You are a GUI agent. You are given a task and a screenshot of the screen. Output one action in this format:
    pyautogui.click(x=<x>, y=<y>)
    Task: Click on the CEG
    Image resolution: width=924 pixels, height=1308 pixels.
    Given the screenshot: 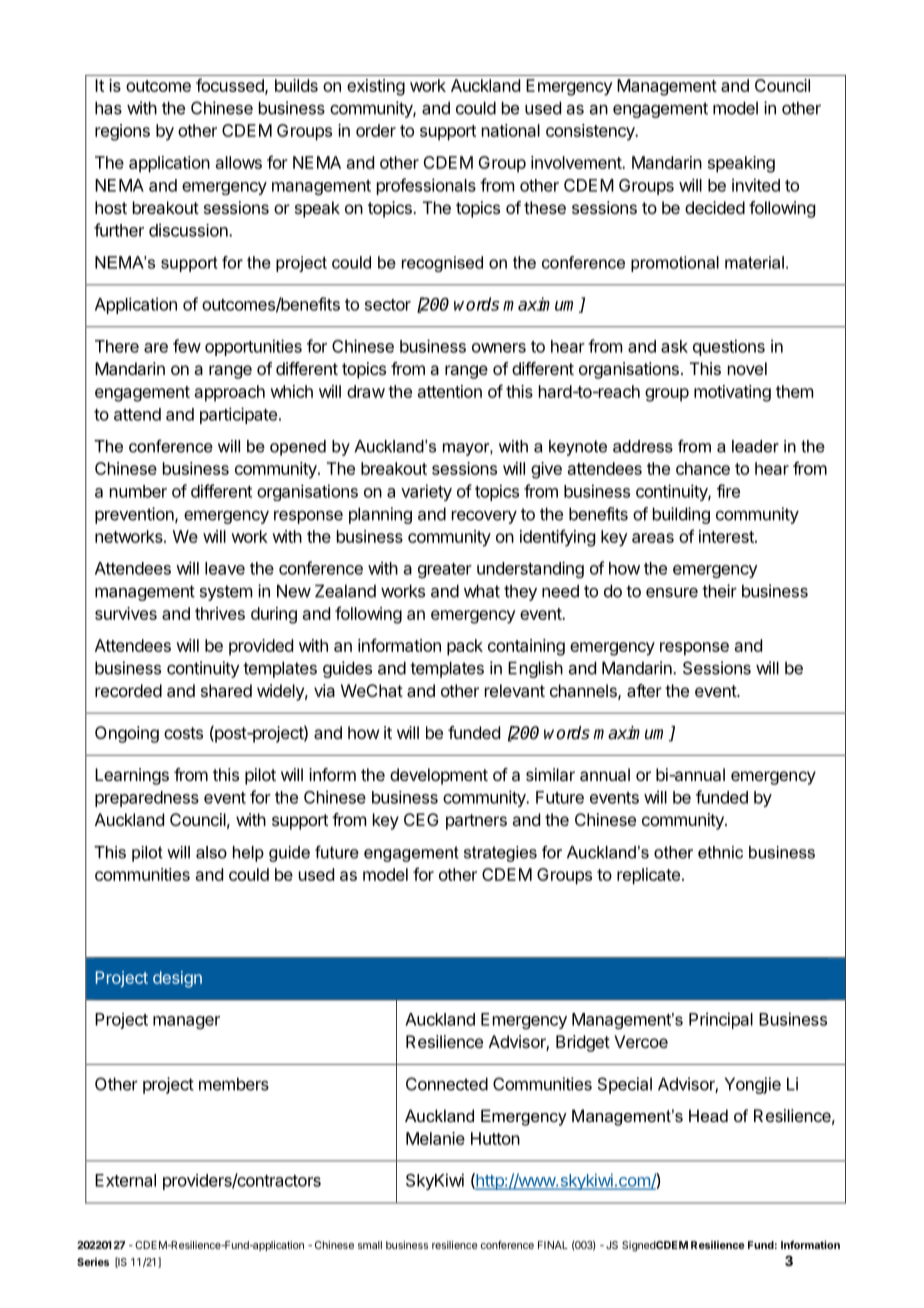 What is the action you would take?
    pyautogui.click(x=421, y=819)
